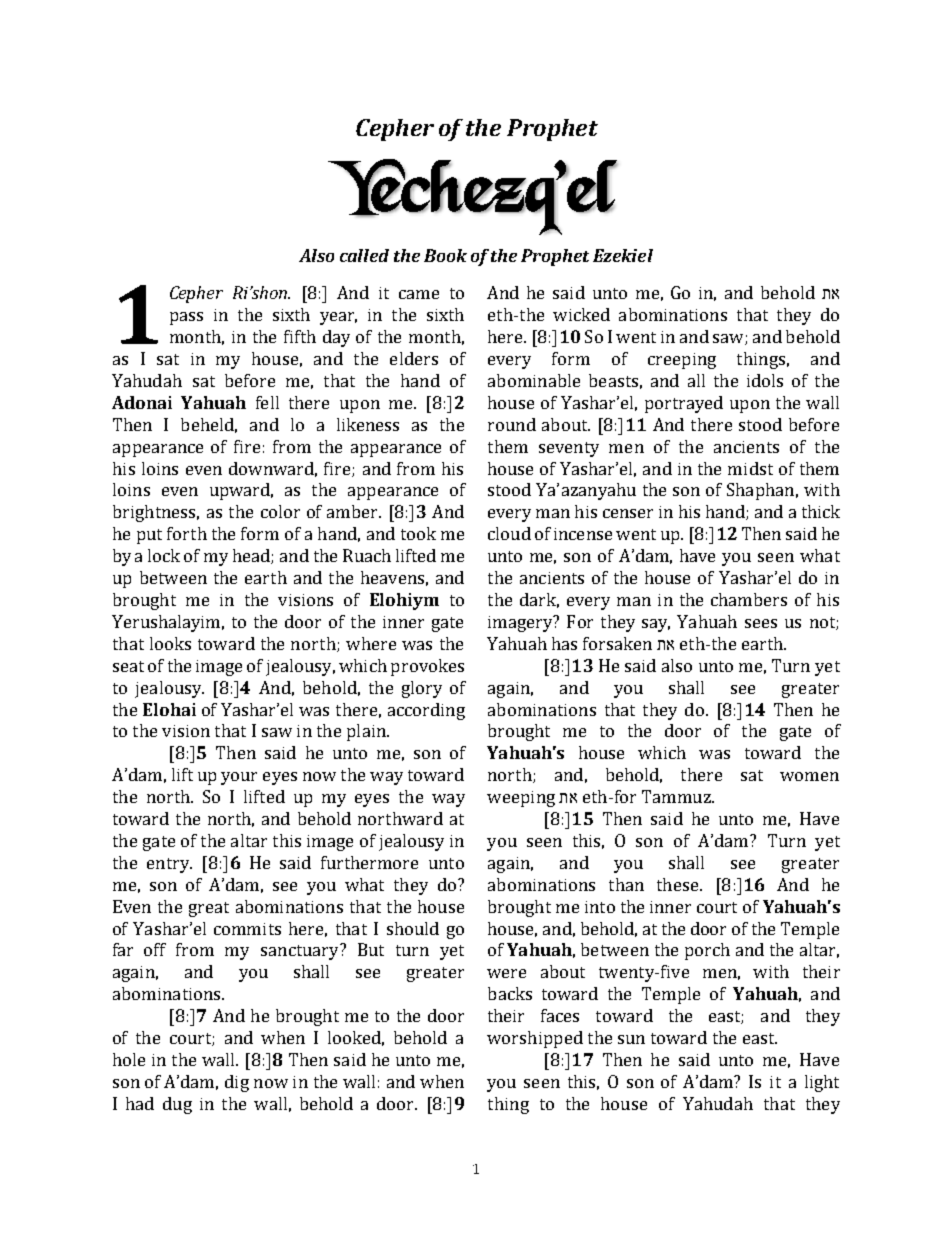 The width and height of the screenshot is (952, 1233). I want to click on pass, so click(186, 318).
